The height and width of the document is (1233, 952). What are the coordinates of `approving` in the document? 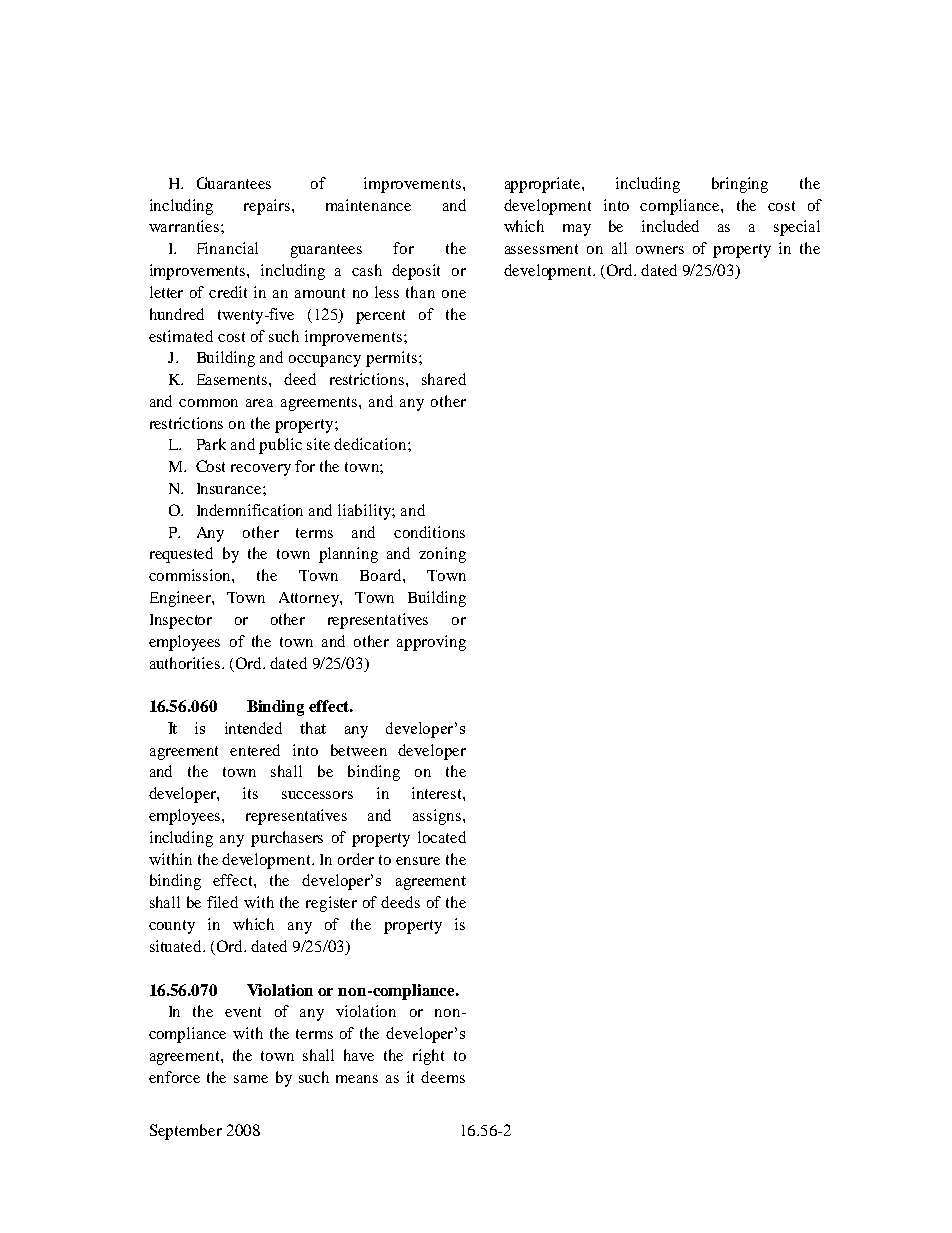 It's located at (431, 643).
